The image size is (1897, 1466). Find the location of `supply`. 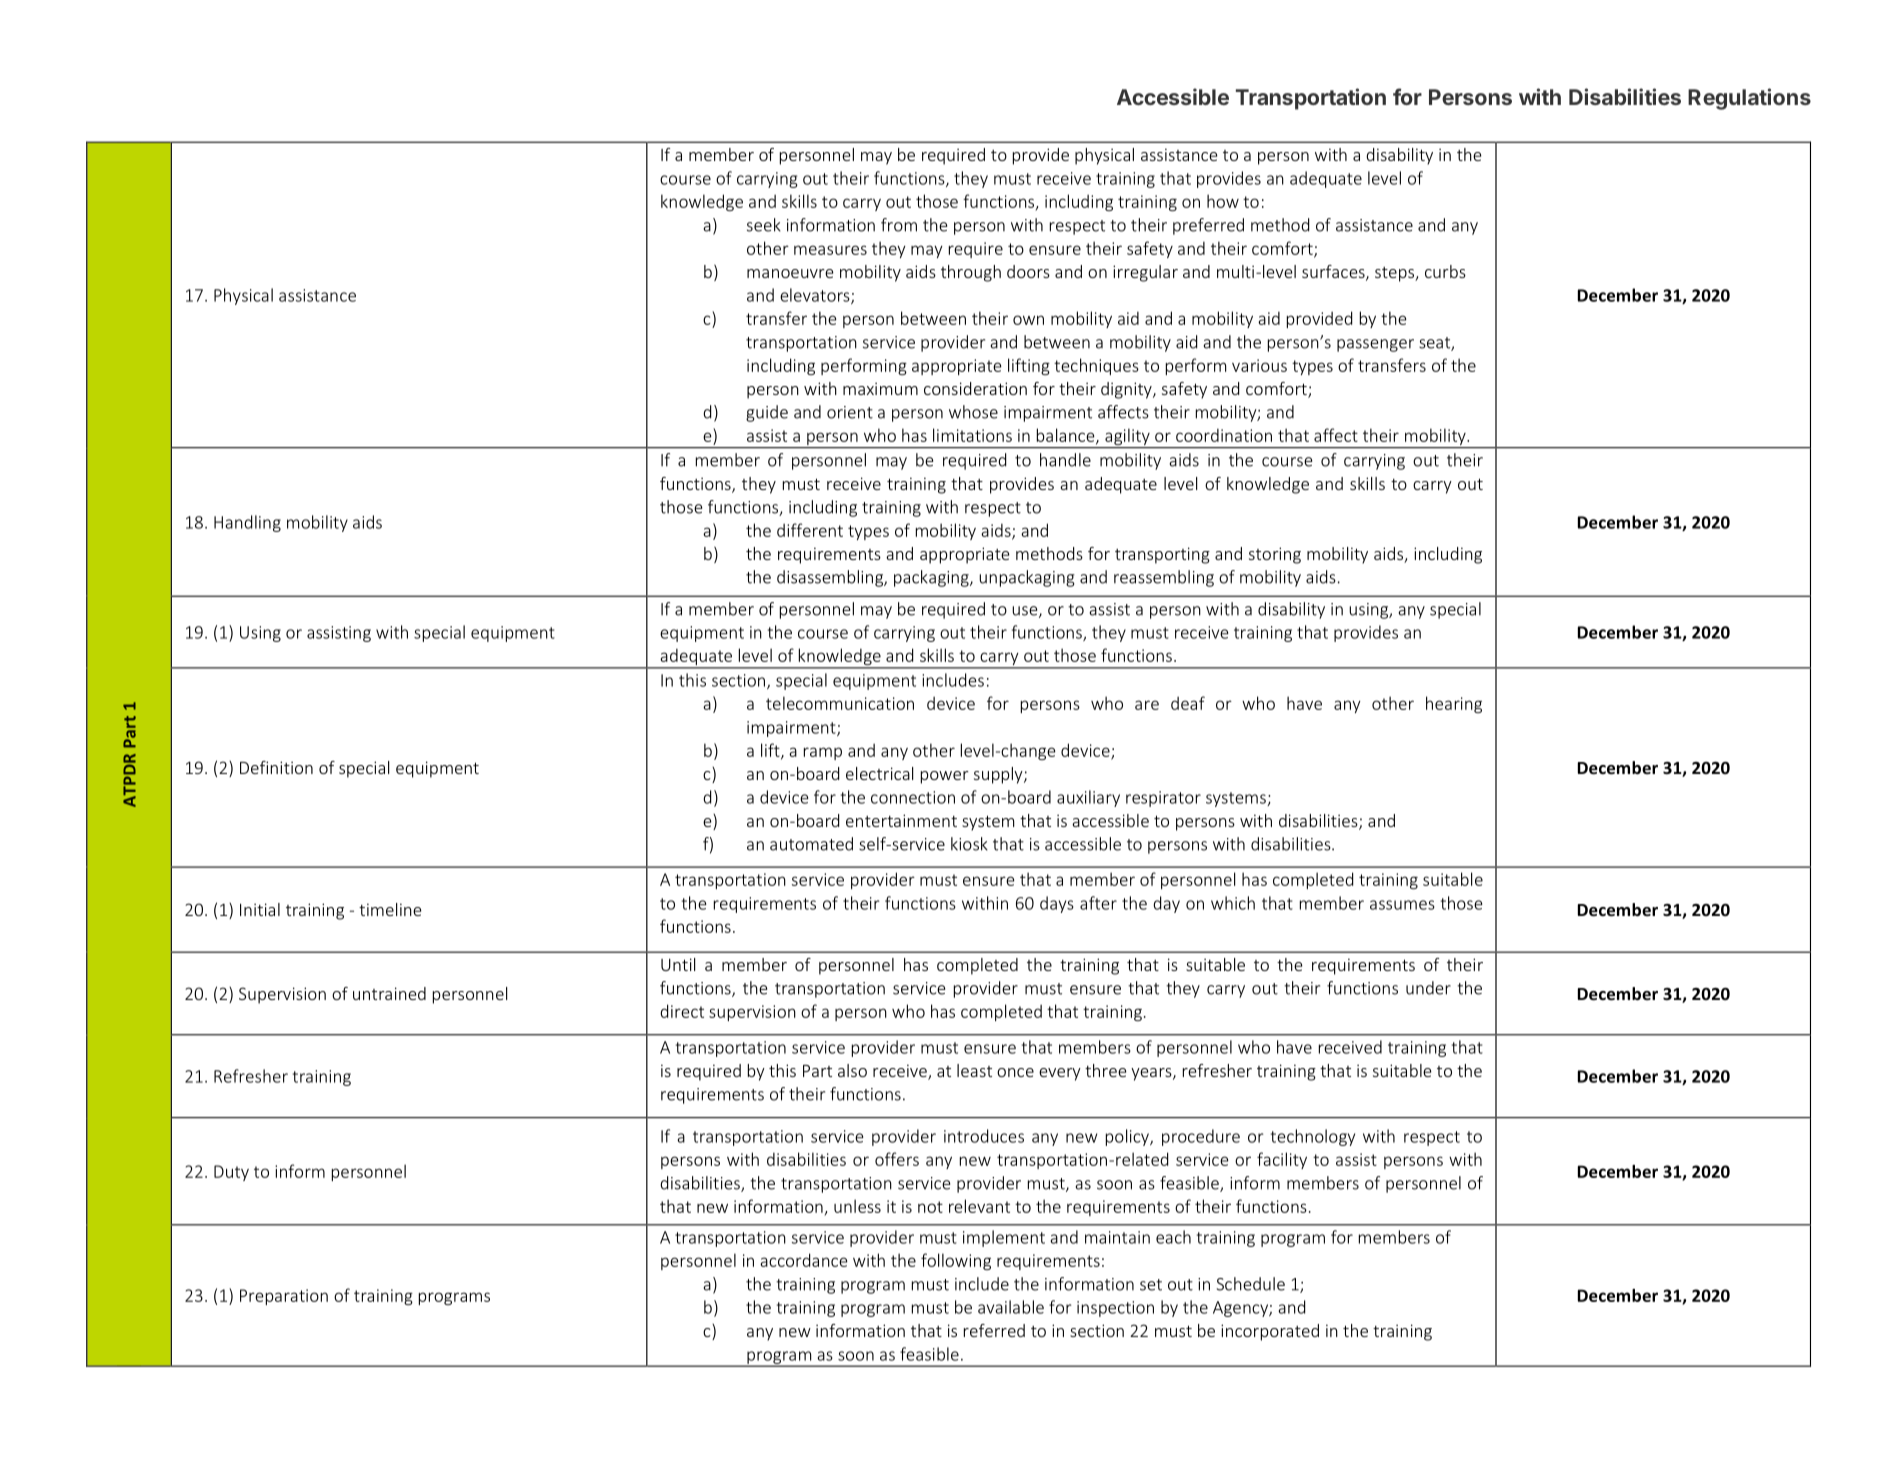

supply is located at coordinates (999, 775).
